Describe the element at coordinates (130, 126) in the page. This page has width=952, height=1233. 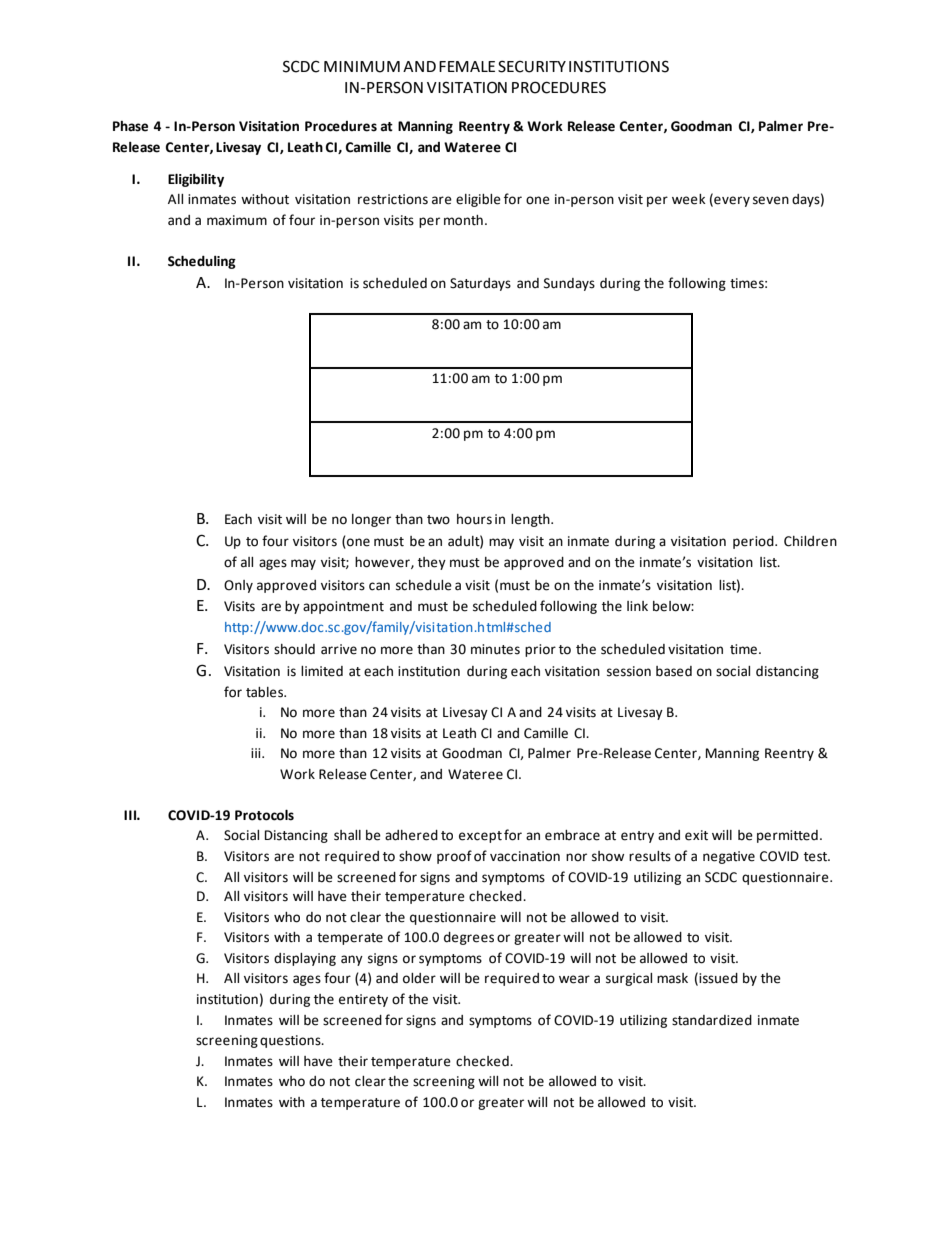
I see `Phase` at that location.
